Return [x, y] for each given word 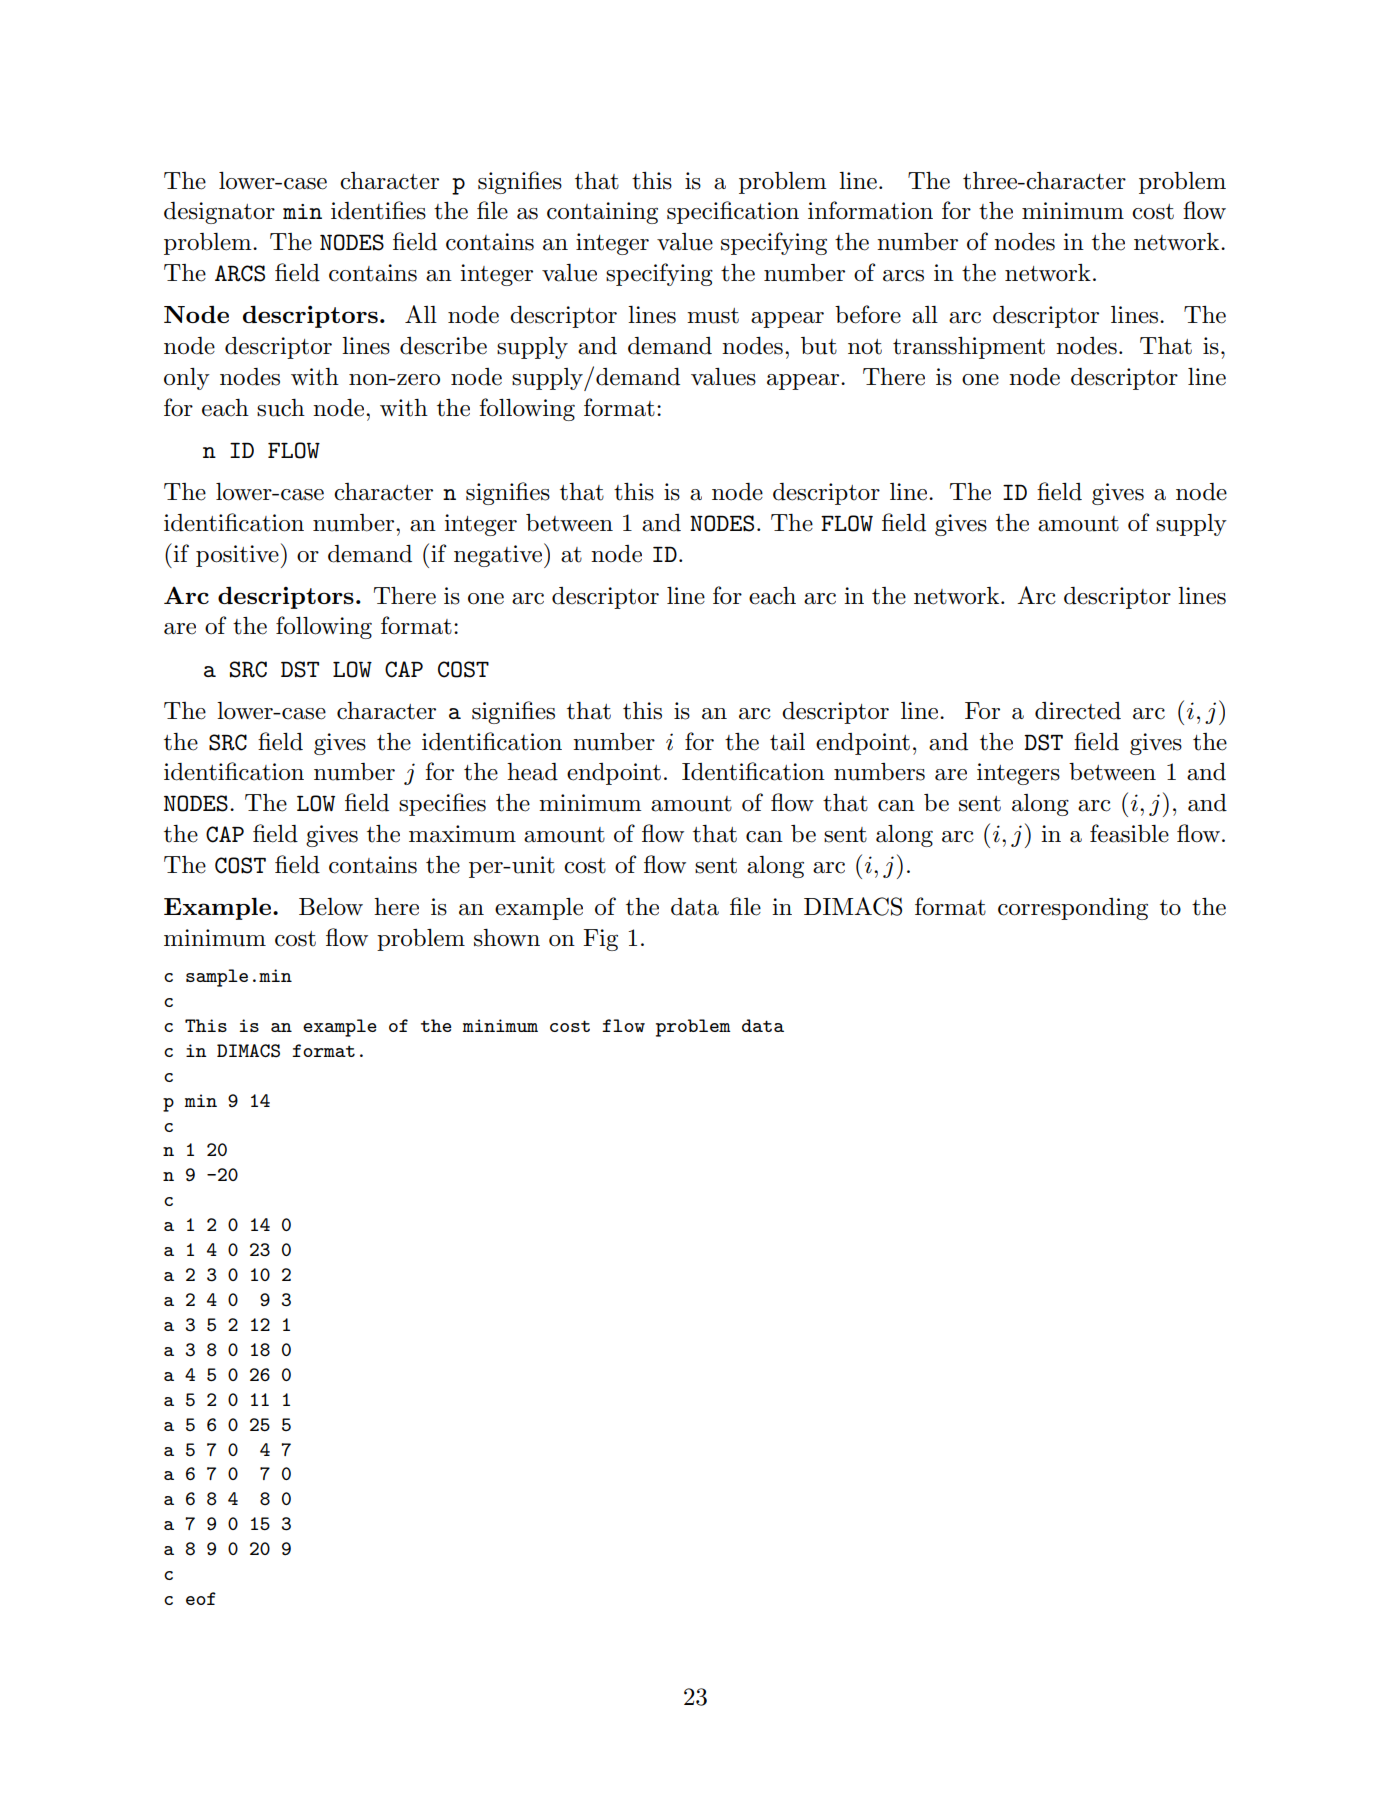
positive [237, 556]
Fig [600, 940]
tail [787, 742]
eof [201, 1598]
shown [507, 938]
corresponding [1073, 909]
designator [219, 213]
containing [602, 213]
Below [331, 907]
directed [1078, 711]
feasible [1129, 833]
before [868, 314]
